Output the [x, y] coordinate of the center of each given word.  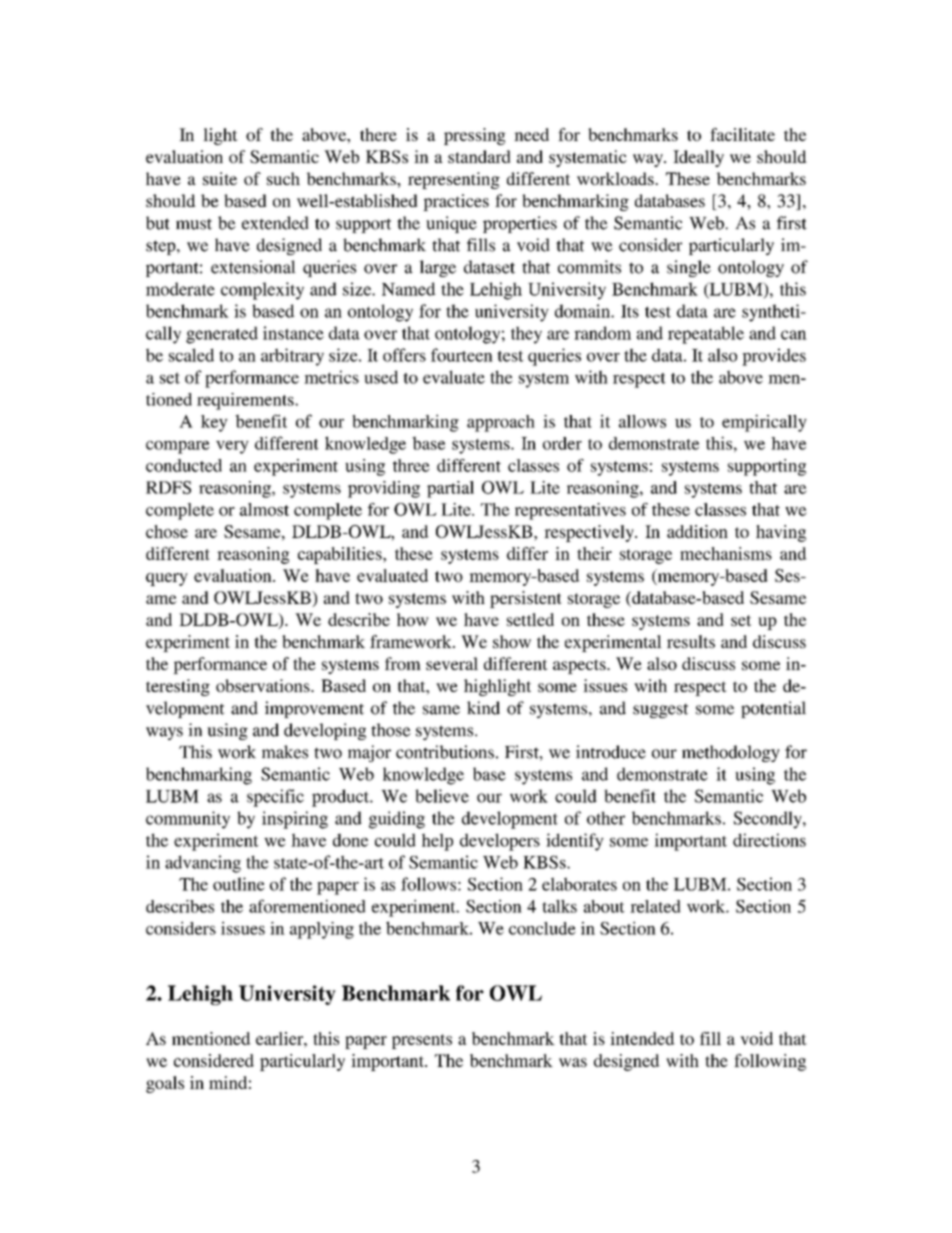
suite [220, 178]
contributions [445, 752]
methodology [731, 753]
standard [479, 156]
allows [642, 421]
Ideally [698, 158]
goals [165, 1084]
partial [450, 489]
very [232, 447]
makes [285, 752]
